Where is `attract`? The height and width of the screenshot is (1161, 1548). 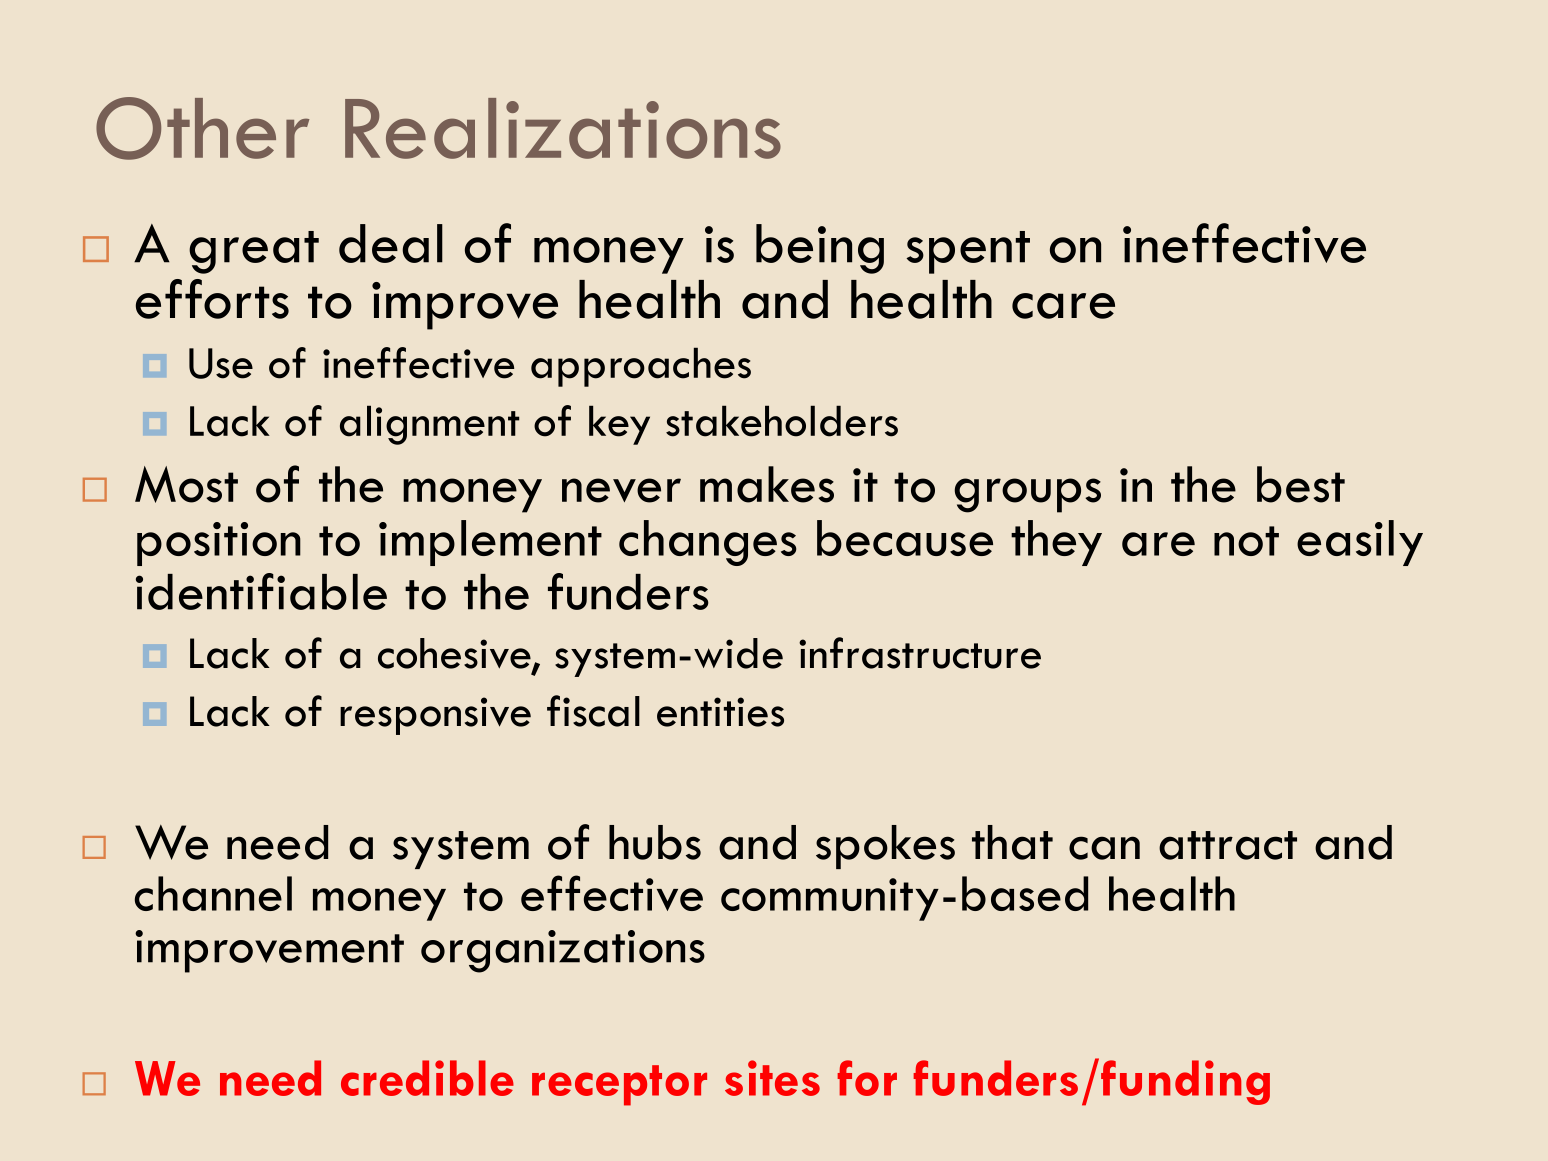 attract is located at coordinates (1228, 845).
